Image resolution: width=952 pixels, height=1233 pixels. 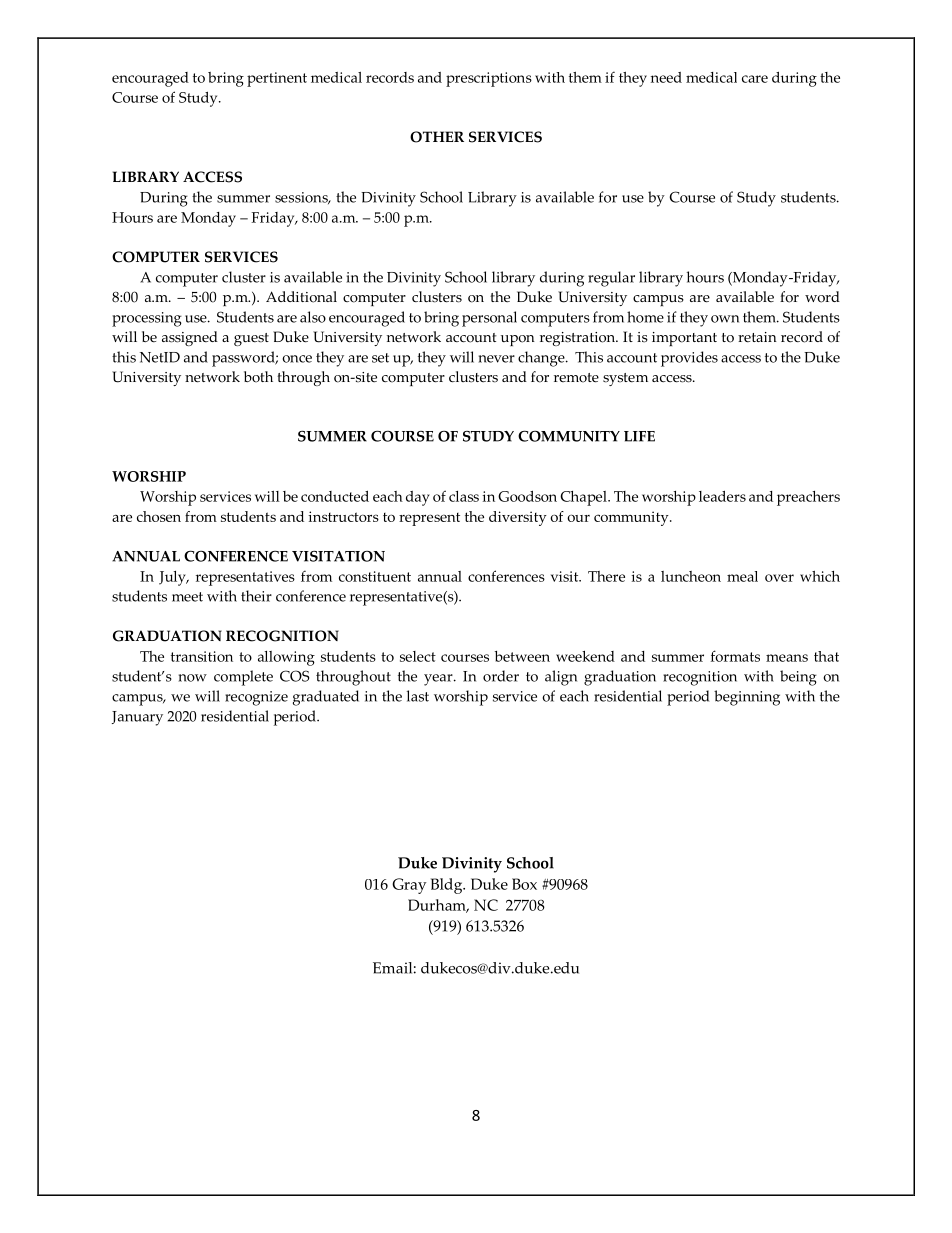 What do you see at coordinates (501, 676) in the image?
I see `order` at bounding box center [501, 676].
